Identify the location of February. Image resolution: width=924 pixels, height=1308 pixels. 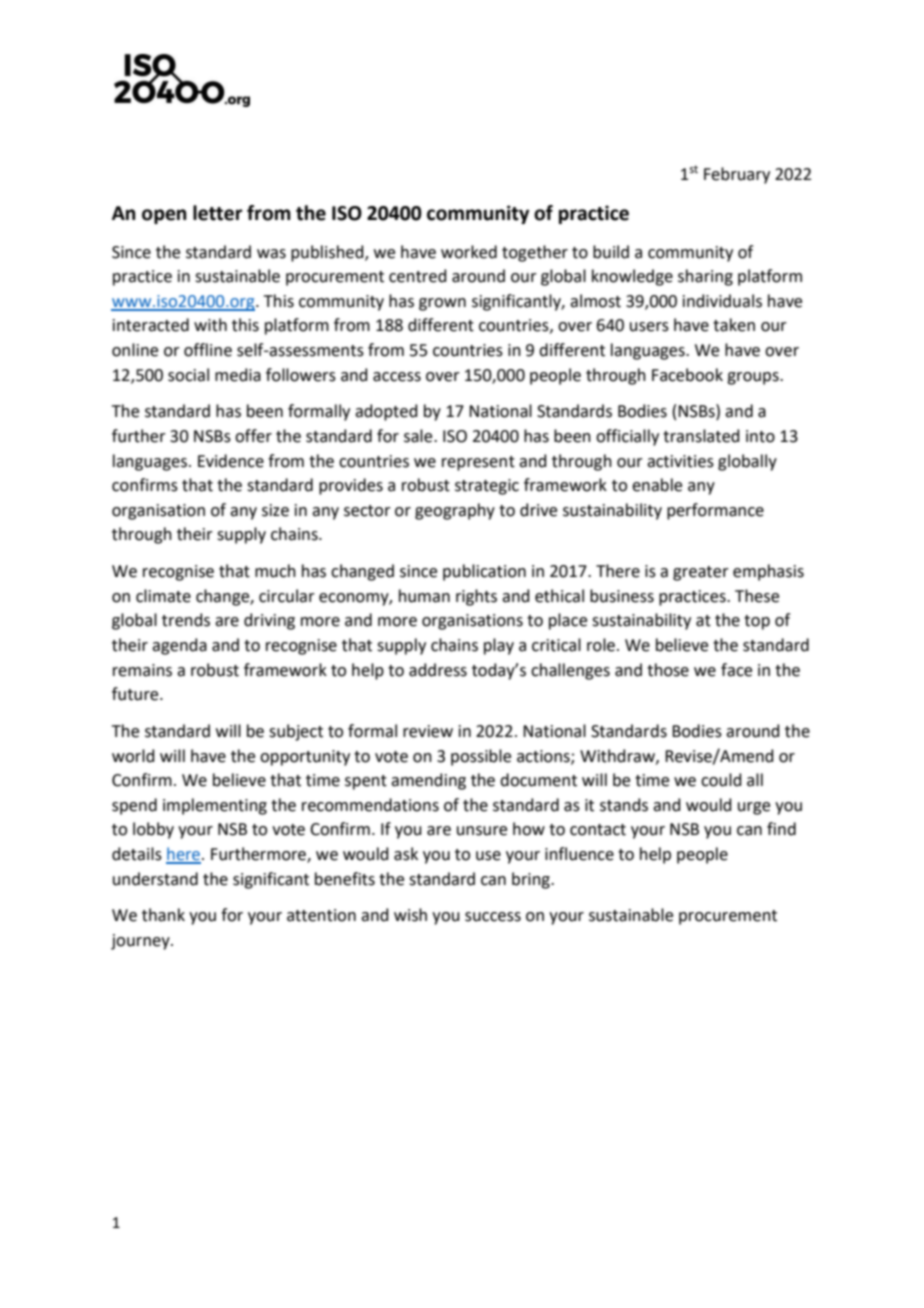
(737, 175).
